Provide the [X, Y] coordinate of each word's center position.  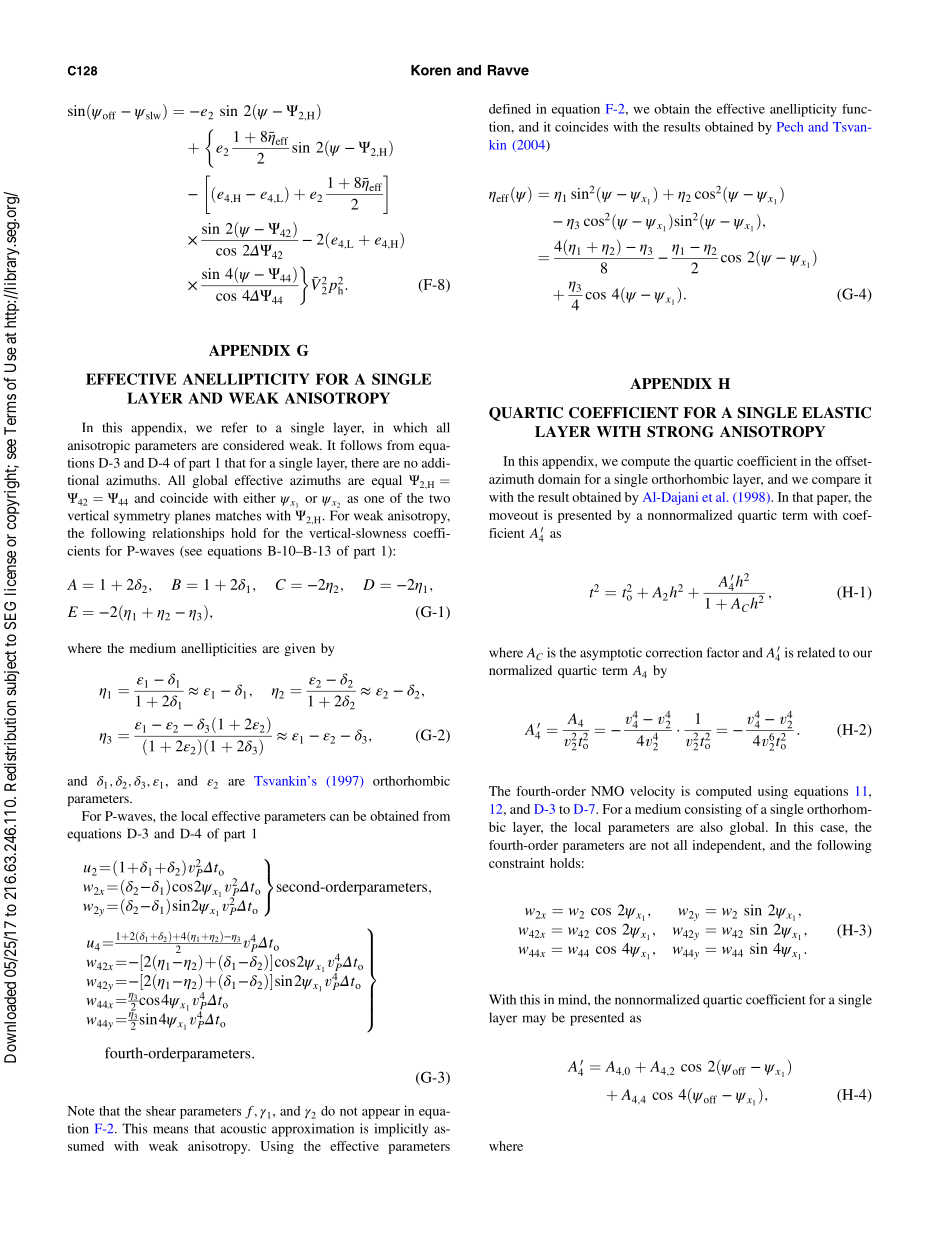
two [439, 499]
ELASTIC [836, 413]
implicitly [401, 1130]
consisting [713, 810]
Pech [790, 127]
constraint [516, 863]
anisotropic [99, 446]
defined [510, 109]
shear [161, 1111]
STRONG [680, 432]
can [339, 817]
